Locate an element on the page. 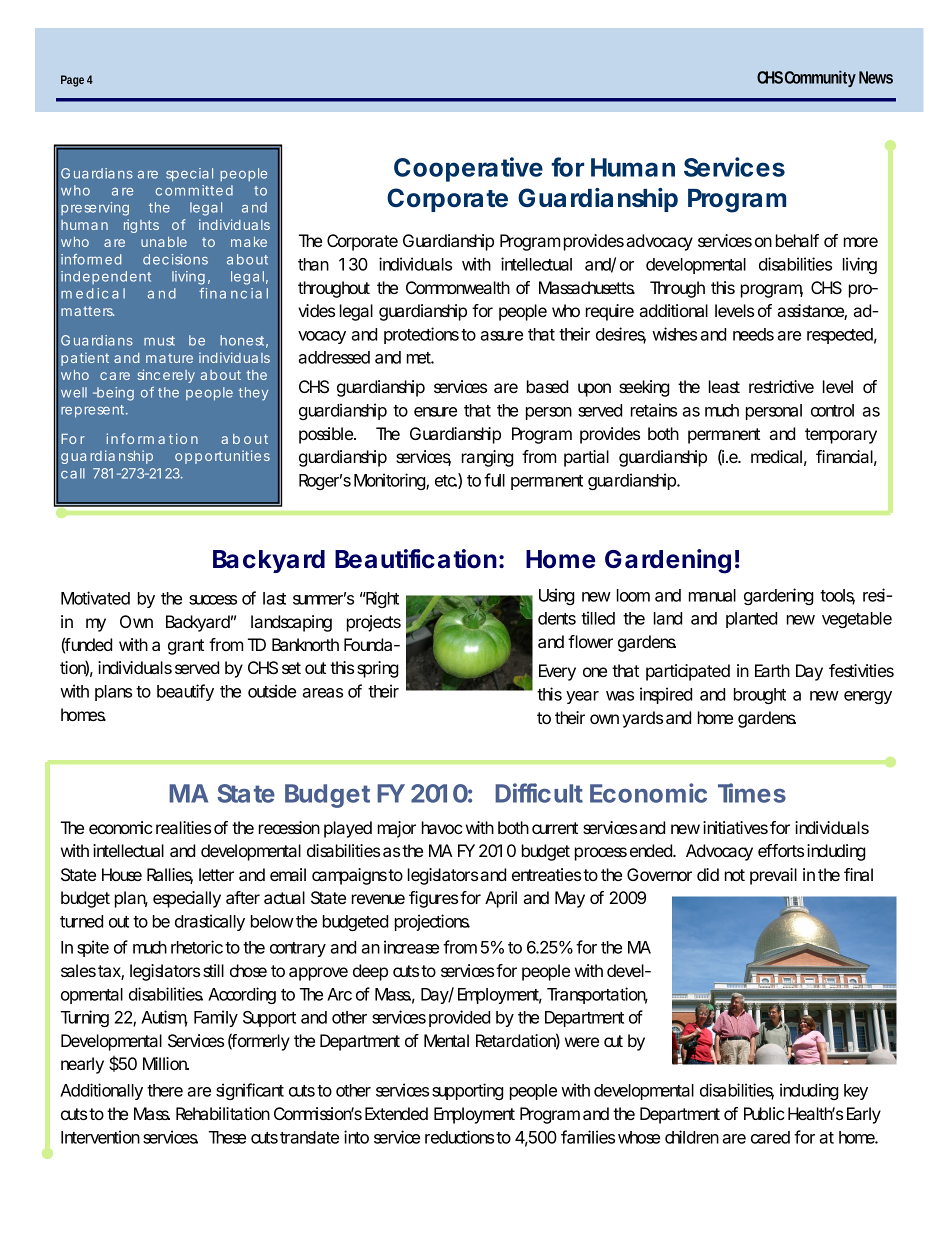 The width and height of the page is (952, 1233). success is located at coordinates (213, 600).
